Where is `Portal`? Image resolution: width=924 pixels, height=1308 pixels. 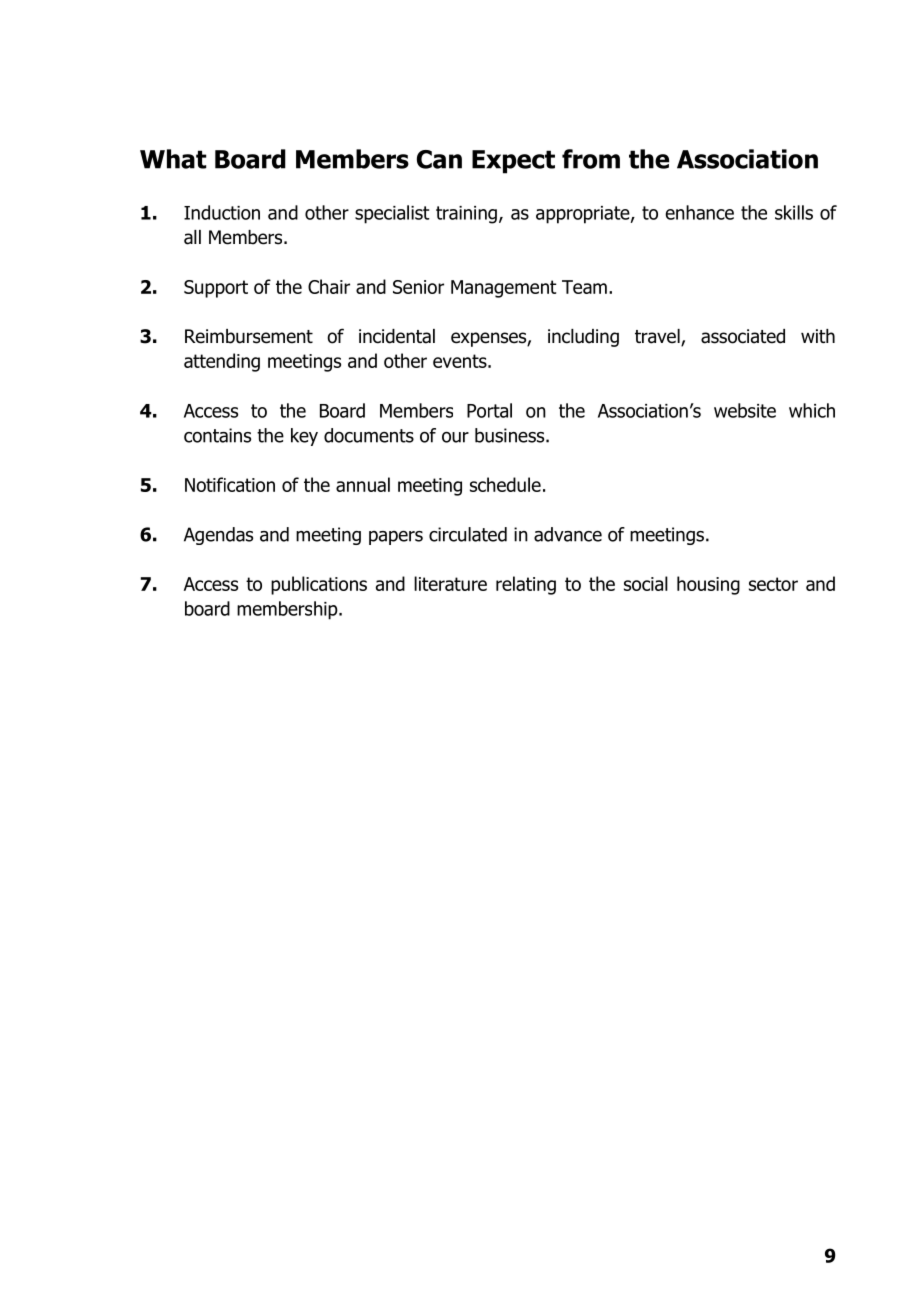
Portal is located at coordinates (489, 410).
